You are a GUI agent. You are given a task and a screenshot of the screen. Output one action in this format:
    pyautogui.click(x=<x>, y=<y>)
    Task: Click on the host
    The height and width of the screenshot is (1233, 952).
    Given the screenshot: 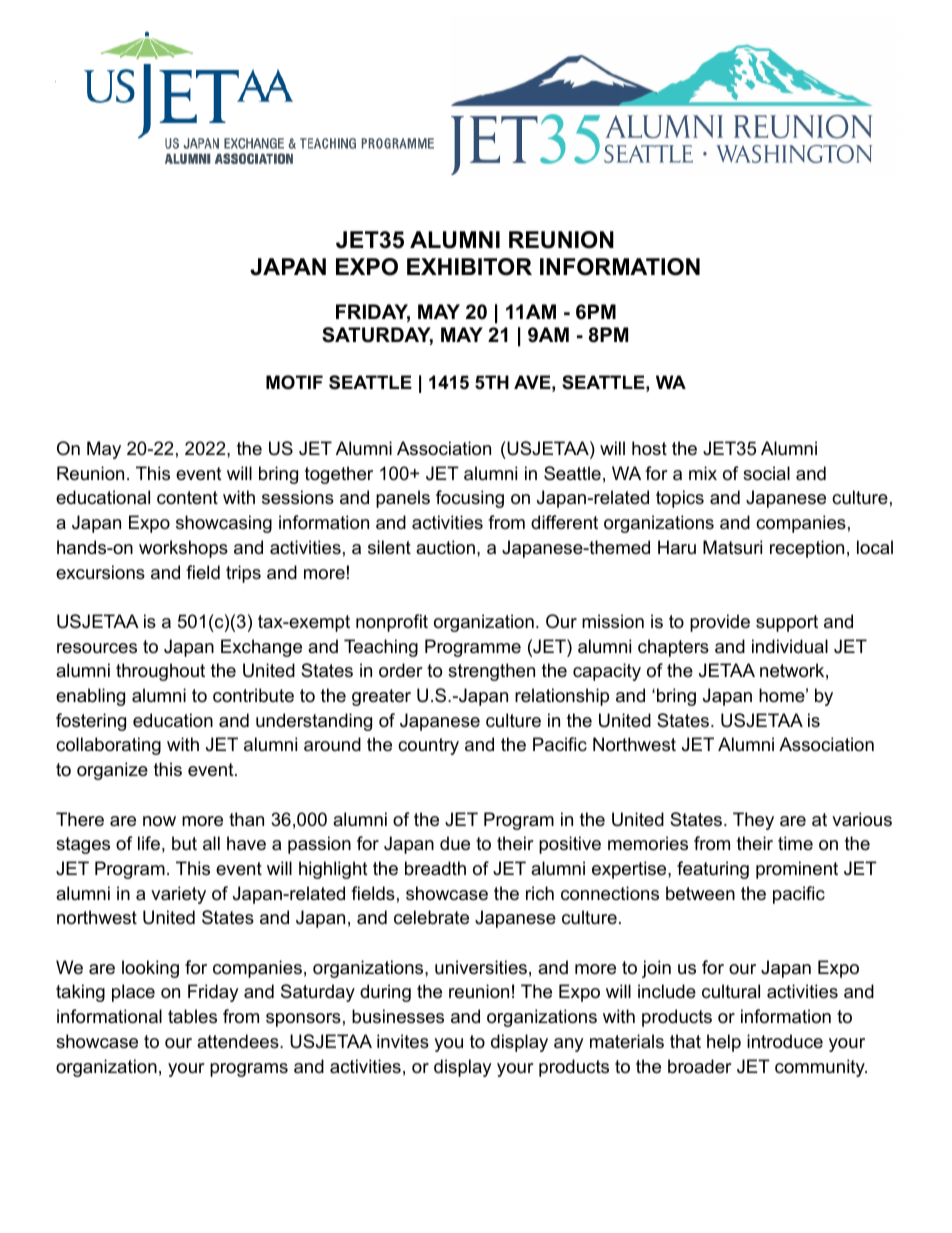 What is the action you would take?
    pyautogui.click(x=649, y=448)
